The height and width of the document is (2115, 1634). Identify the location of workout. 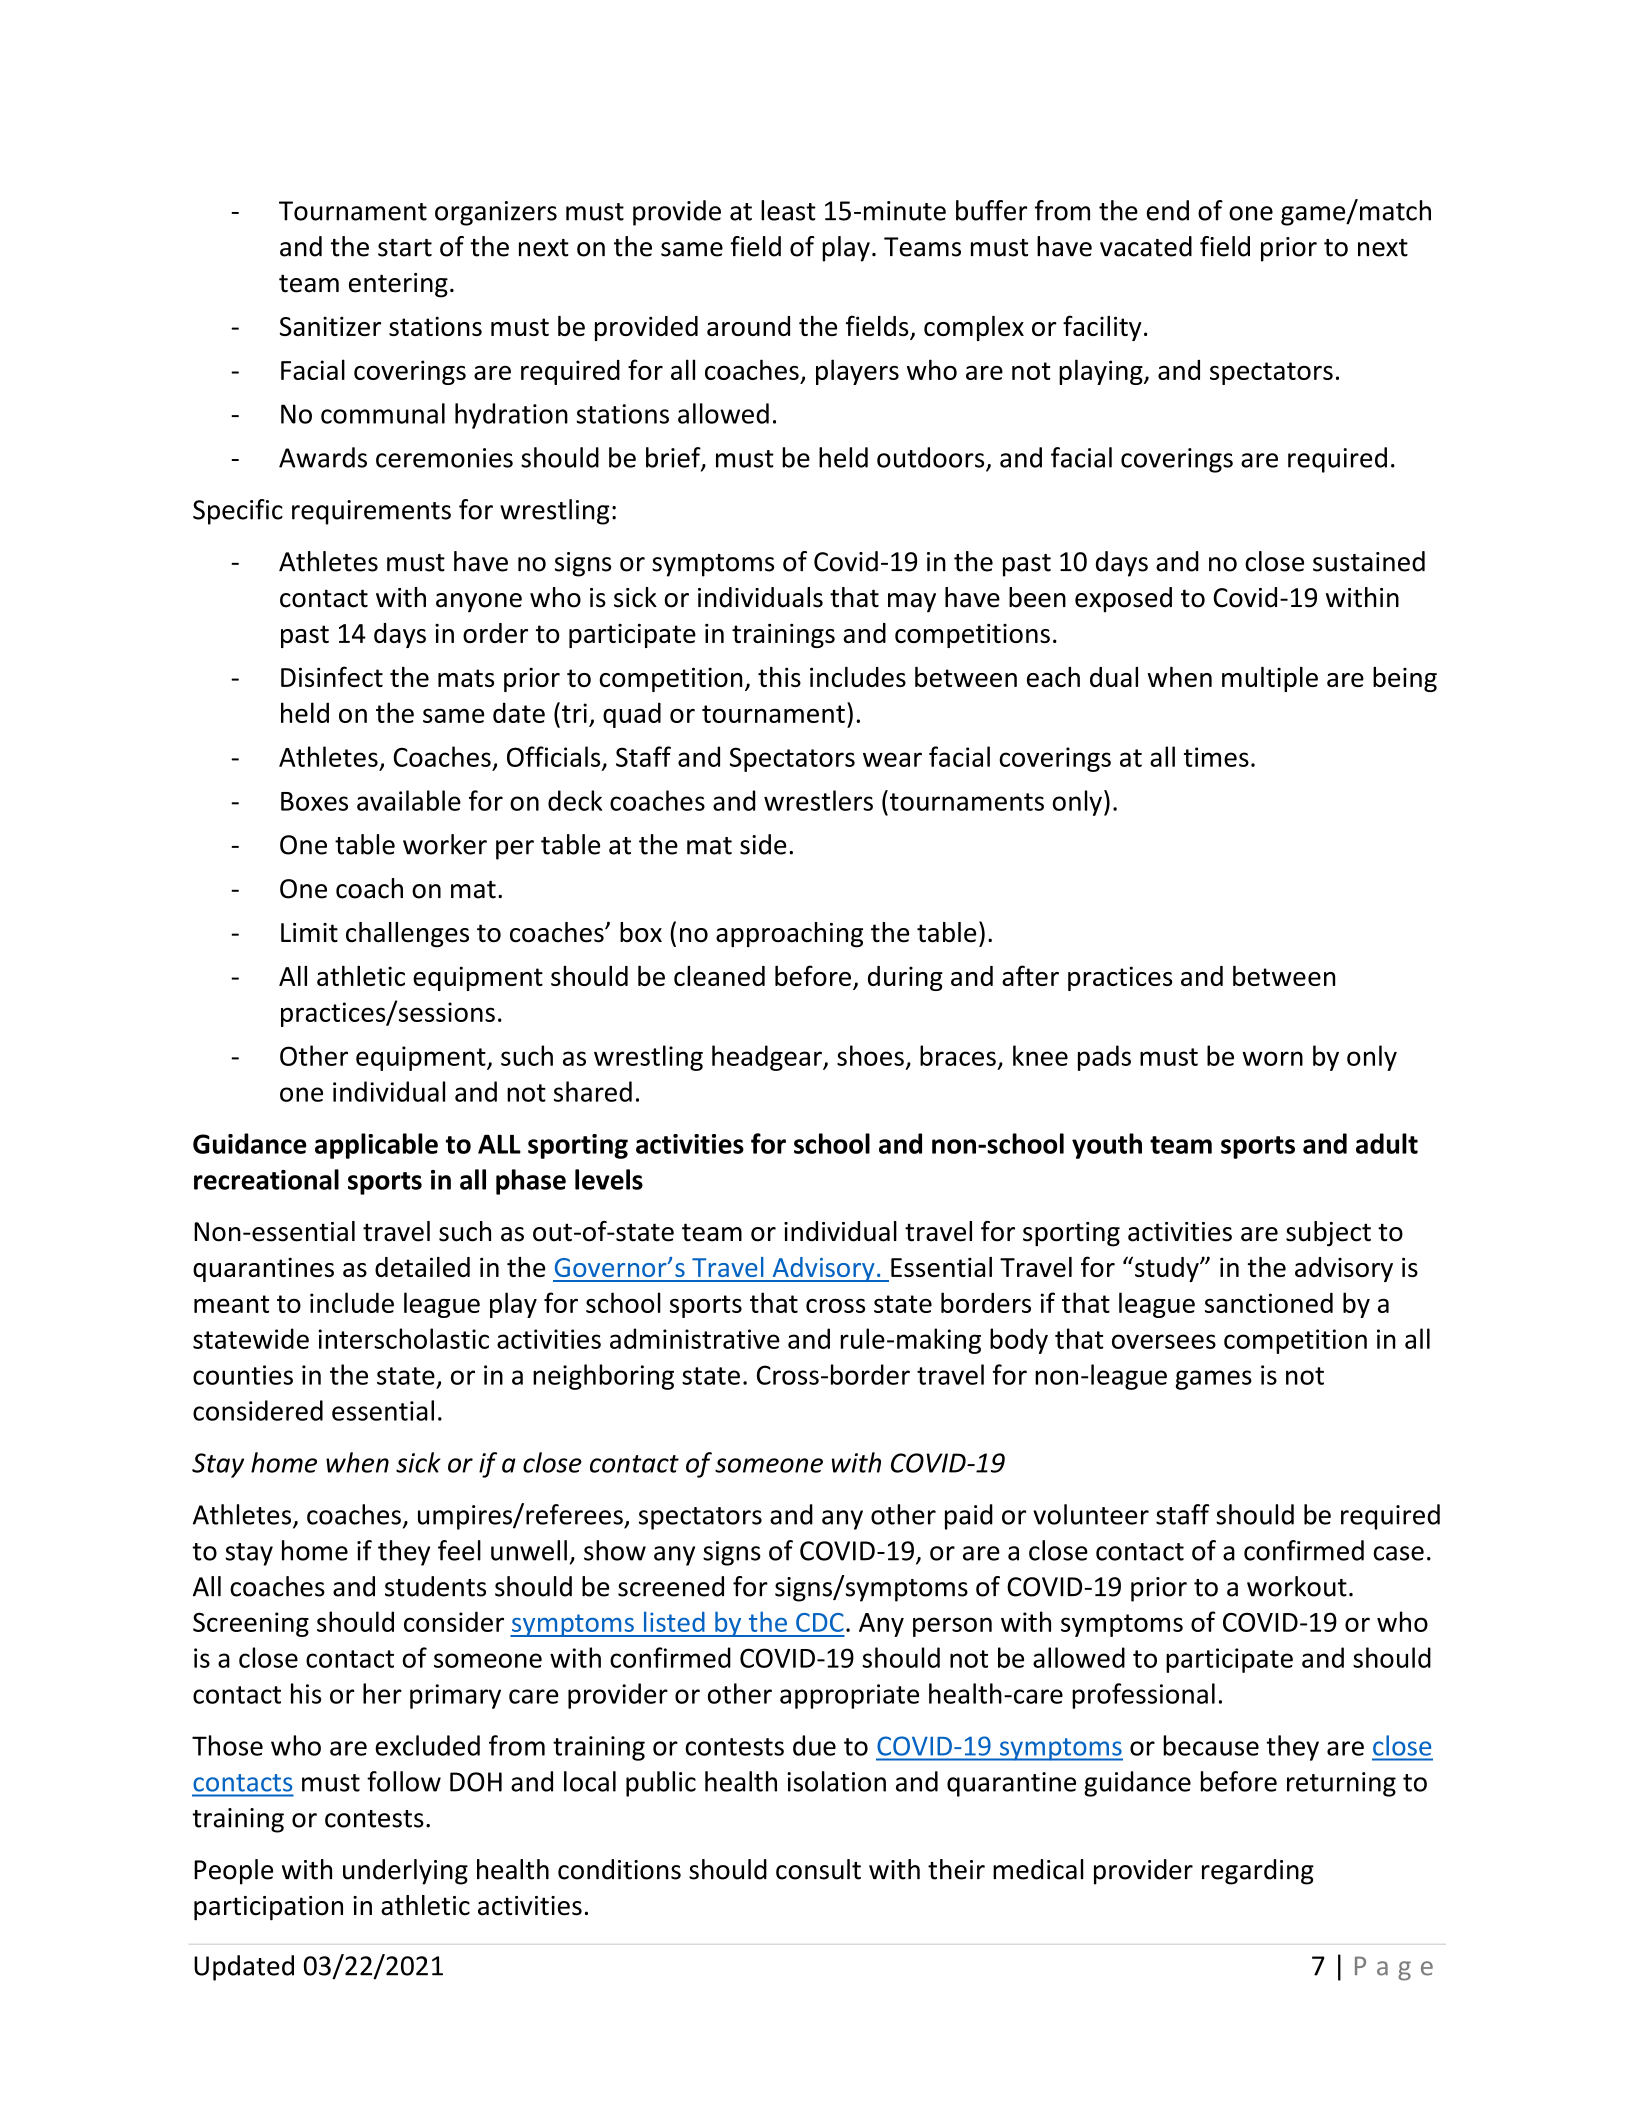
(1297, 1586).
